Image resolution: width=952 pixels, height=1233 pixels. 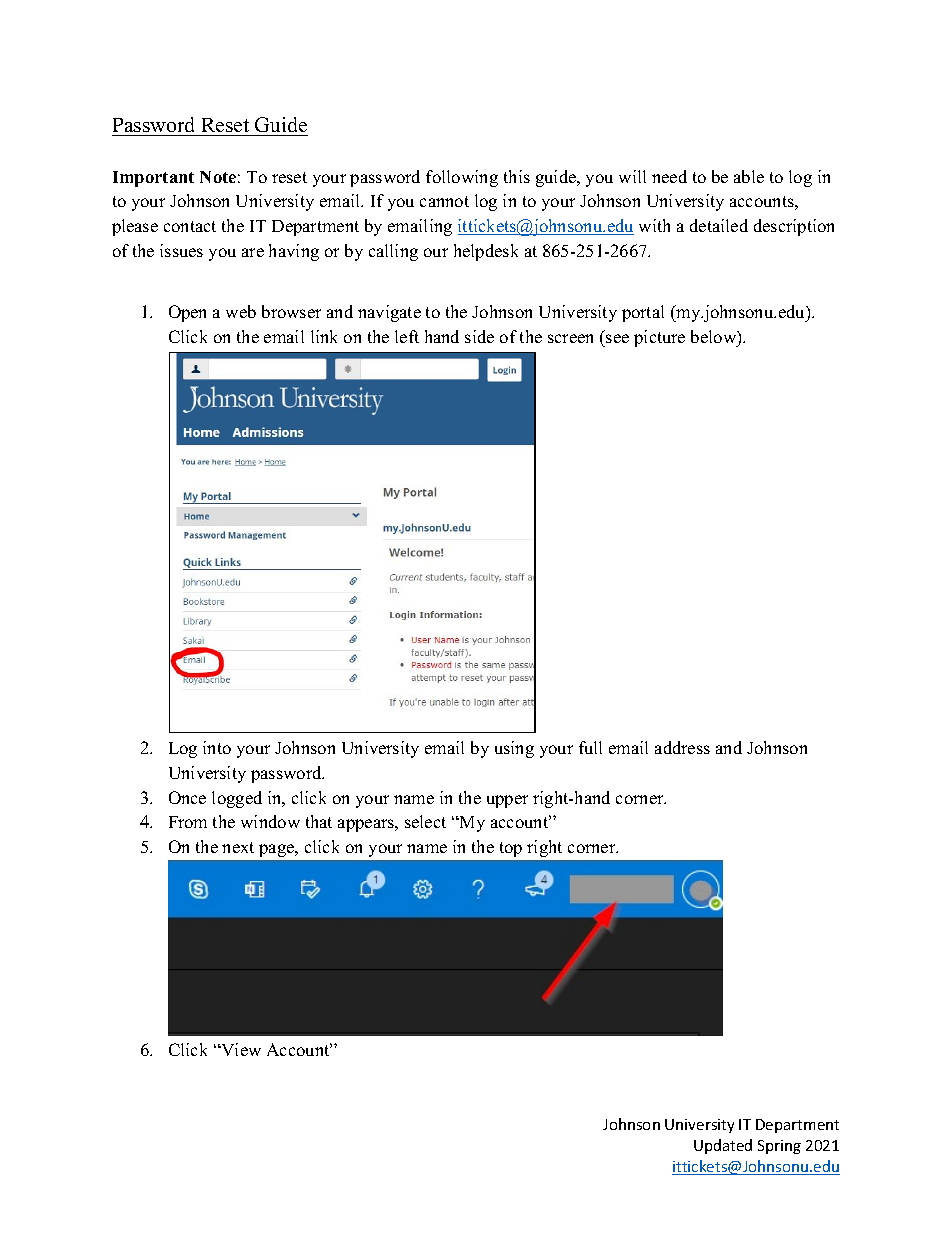 What do you see at coordinates (238, 847) in the page?
I see `next` at bounding box center [238, 847].
